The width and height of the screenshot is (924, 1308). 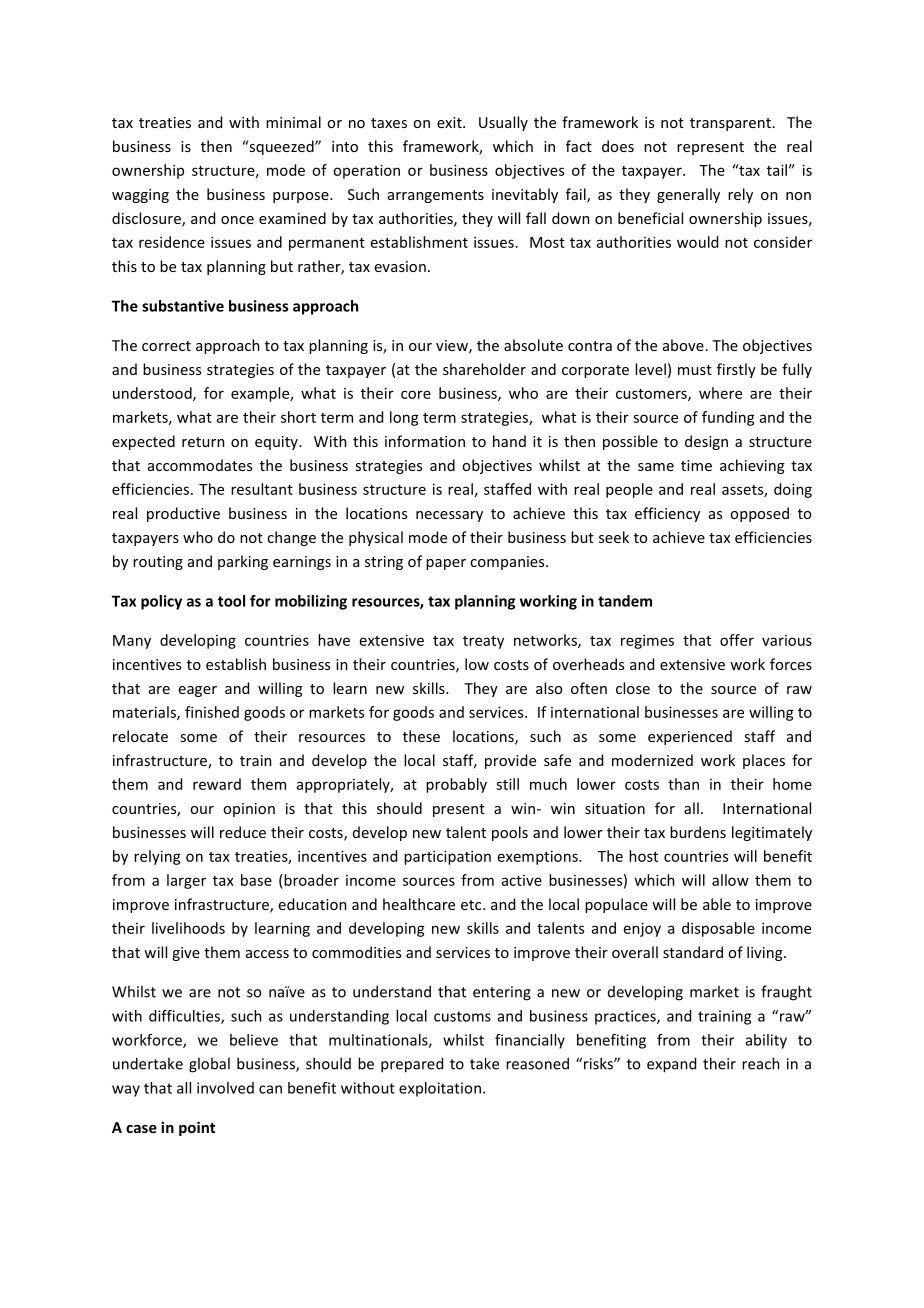 I want to click on transparent, so click(x=730, y=124).
